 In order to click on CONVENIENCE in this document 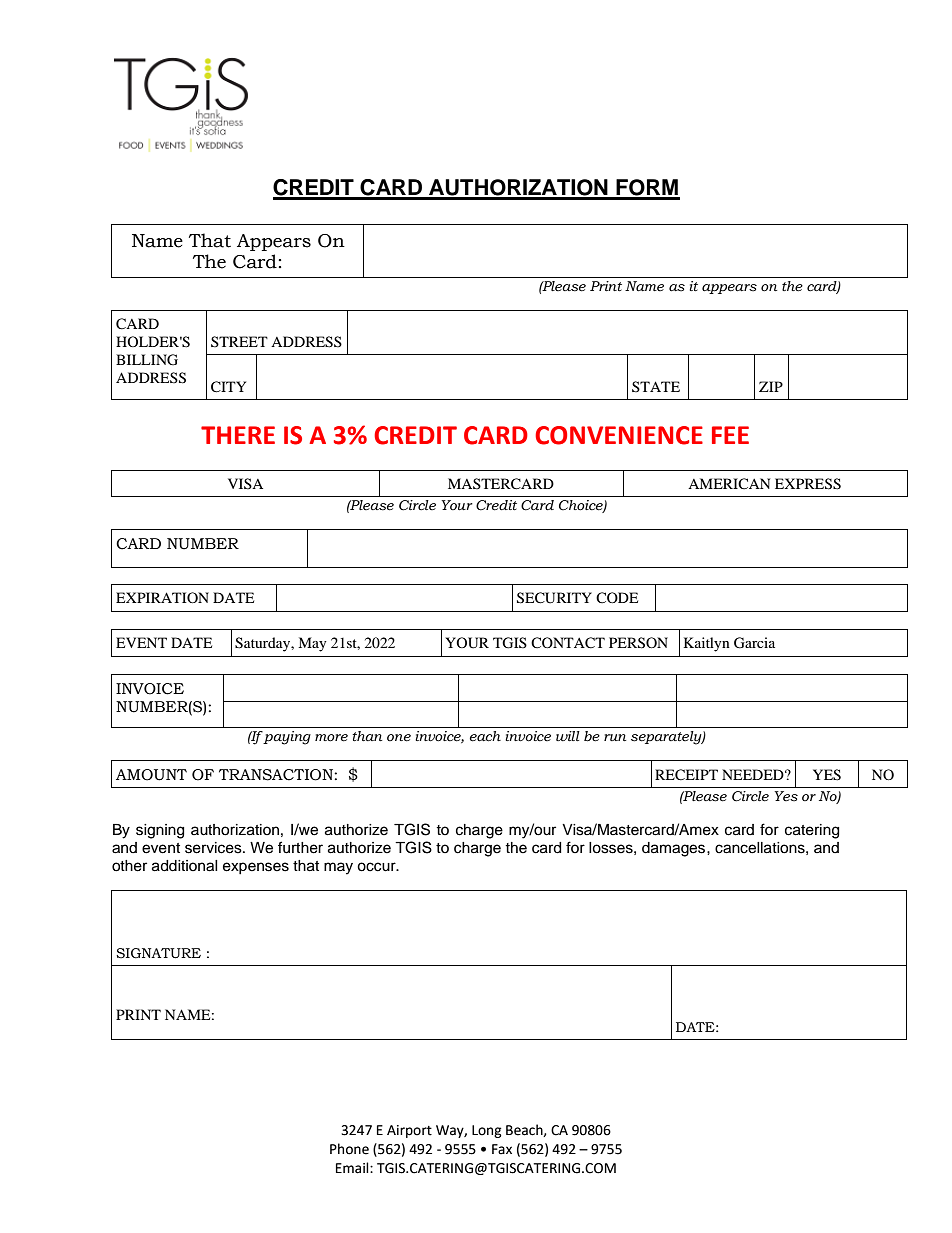, I will do `click(619, 435)`.
